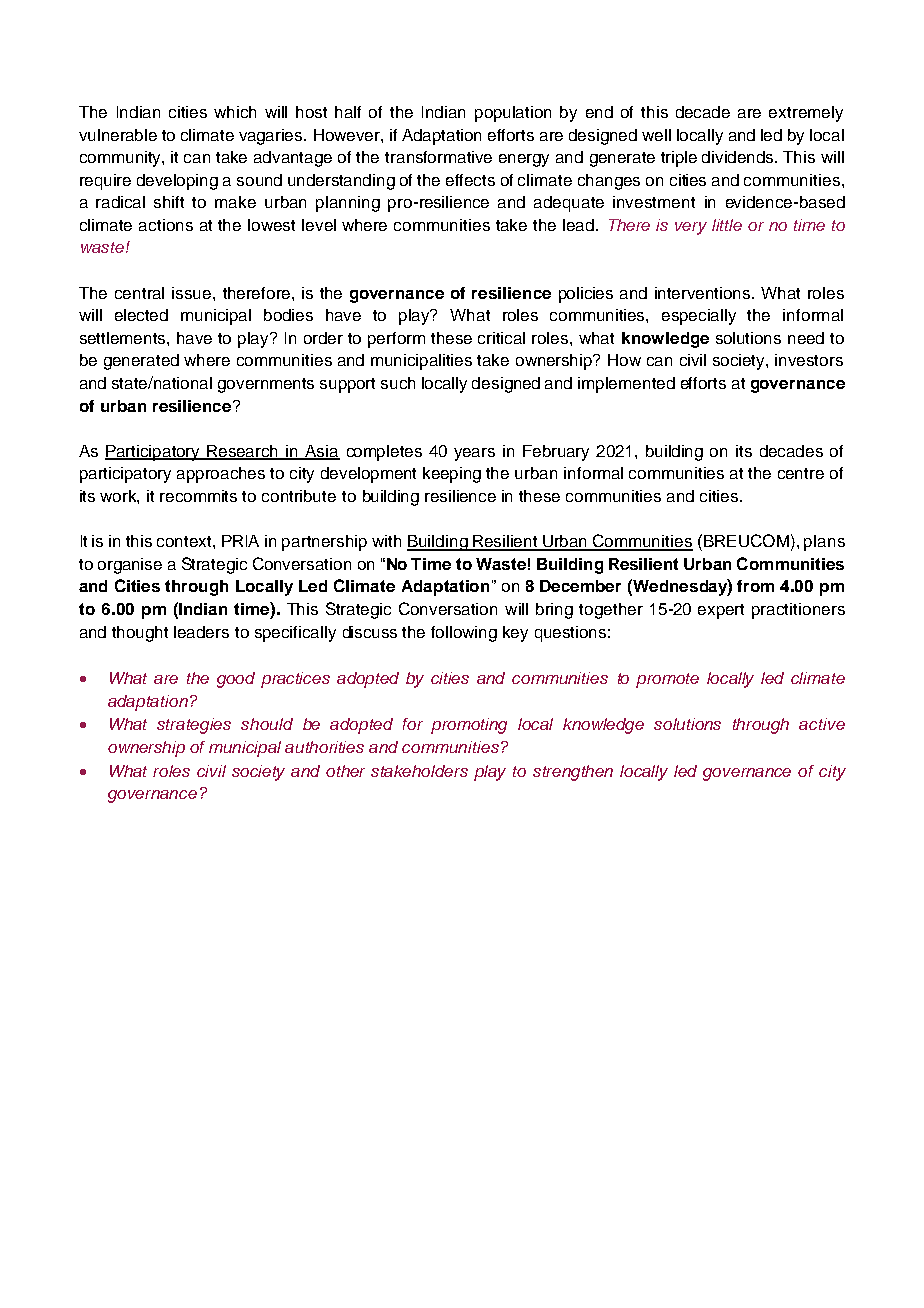 The image size is (924, 1308). I want to click on centre, so click(801, 473).
